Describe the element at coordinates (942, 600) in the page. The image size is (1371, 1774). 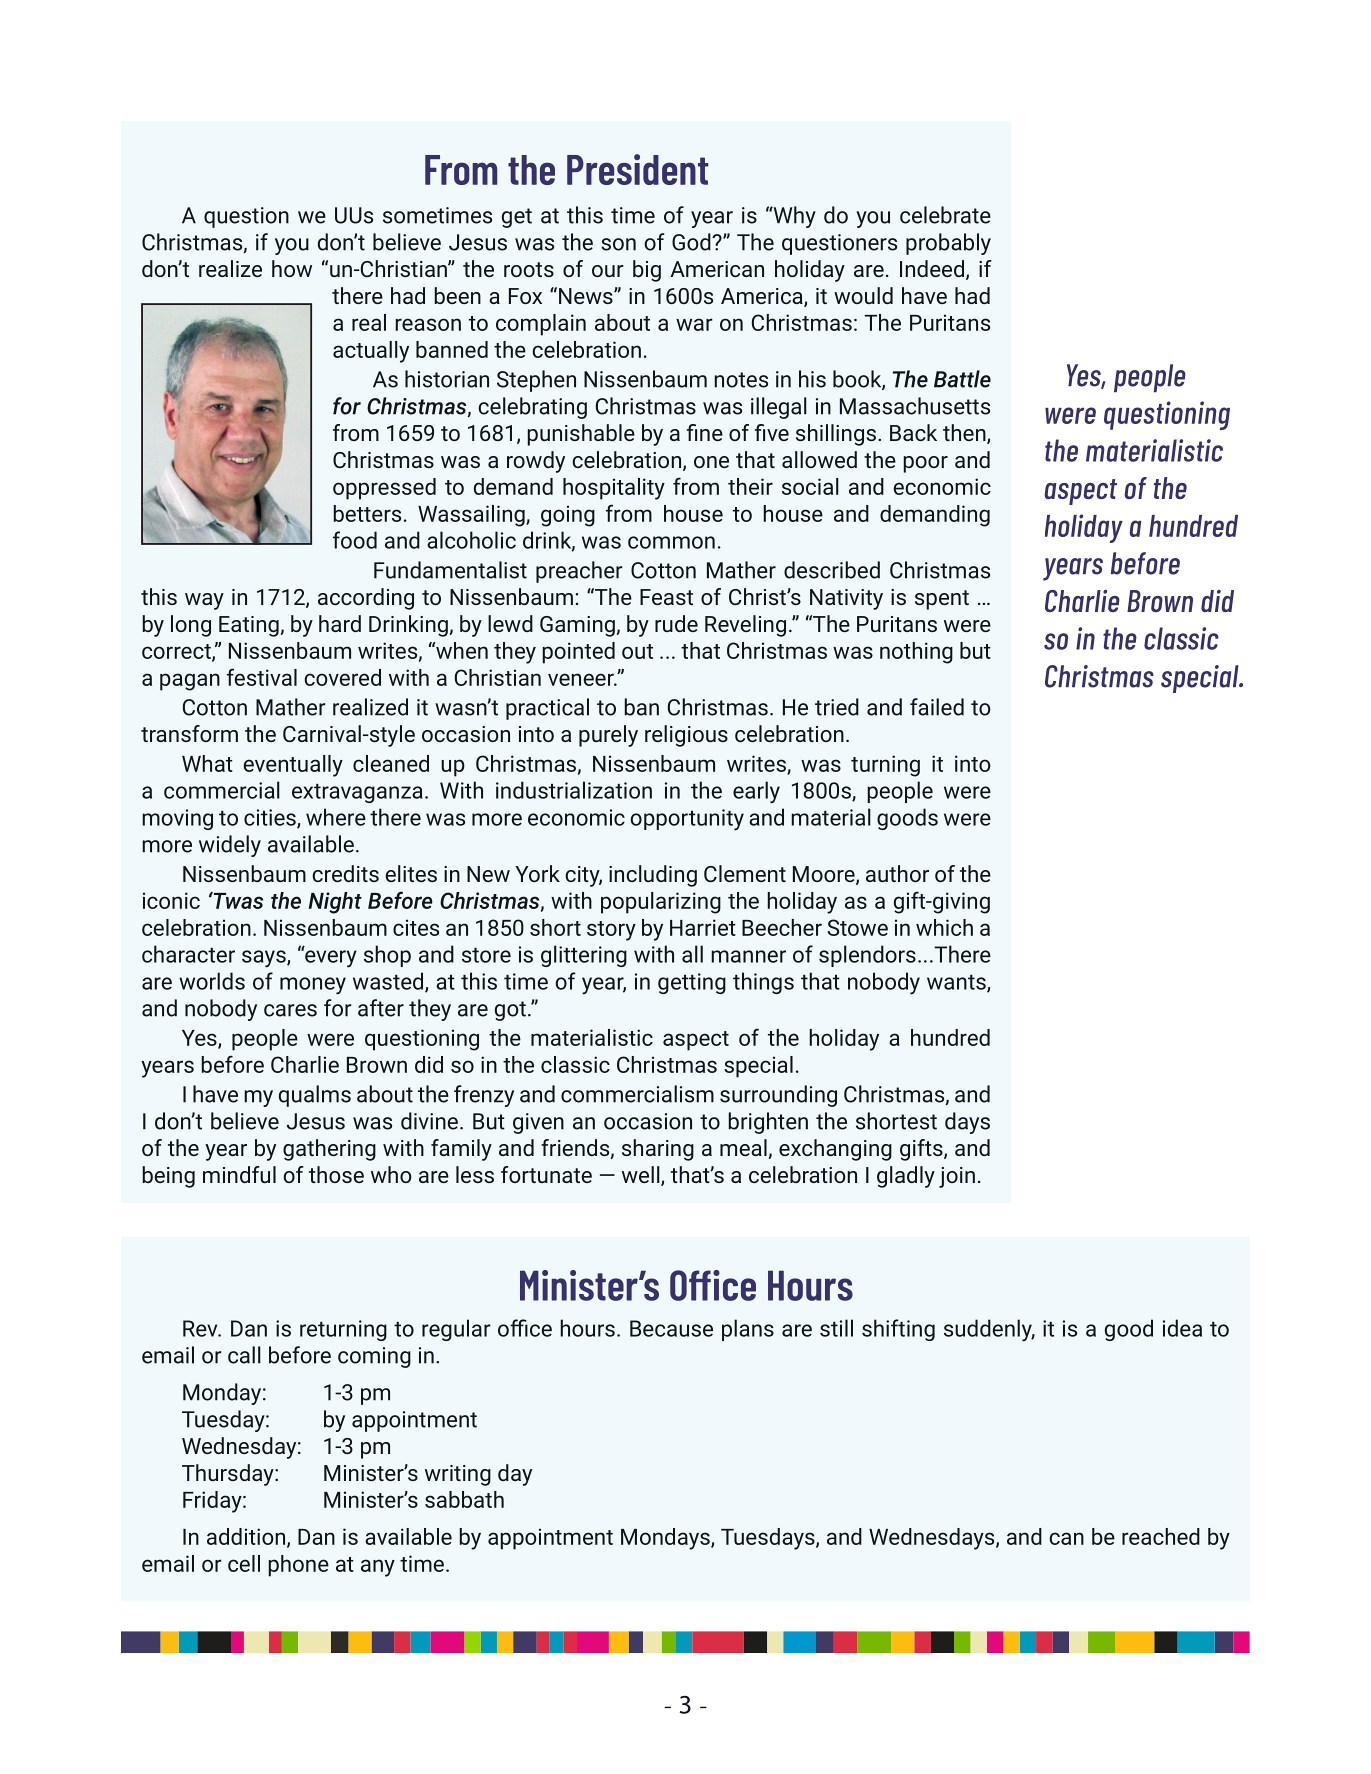
I see `spent` at that location.
